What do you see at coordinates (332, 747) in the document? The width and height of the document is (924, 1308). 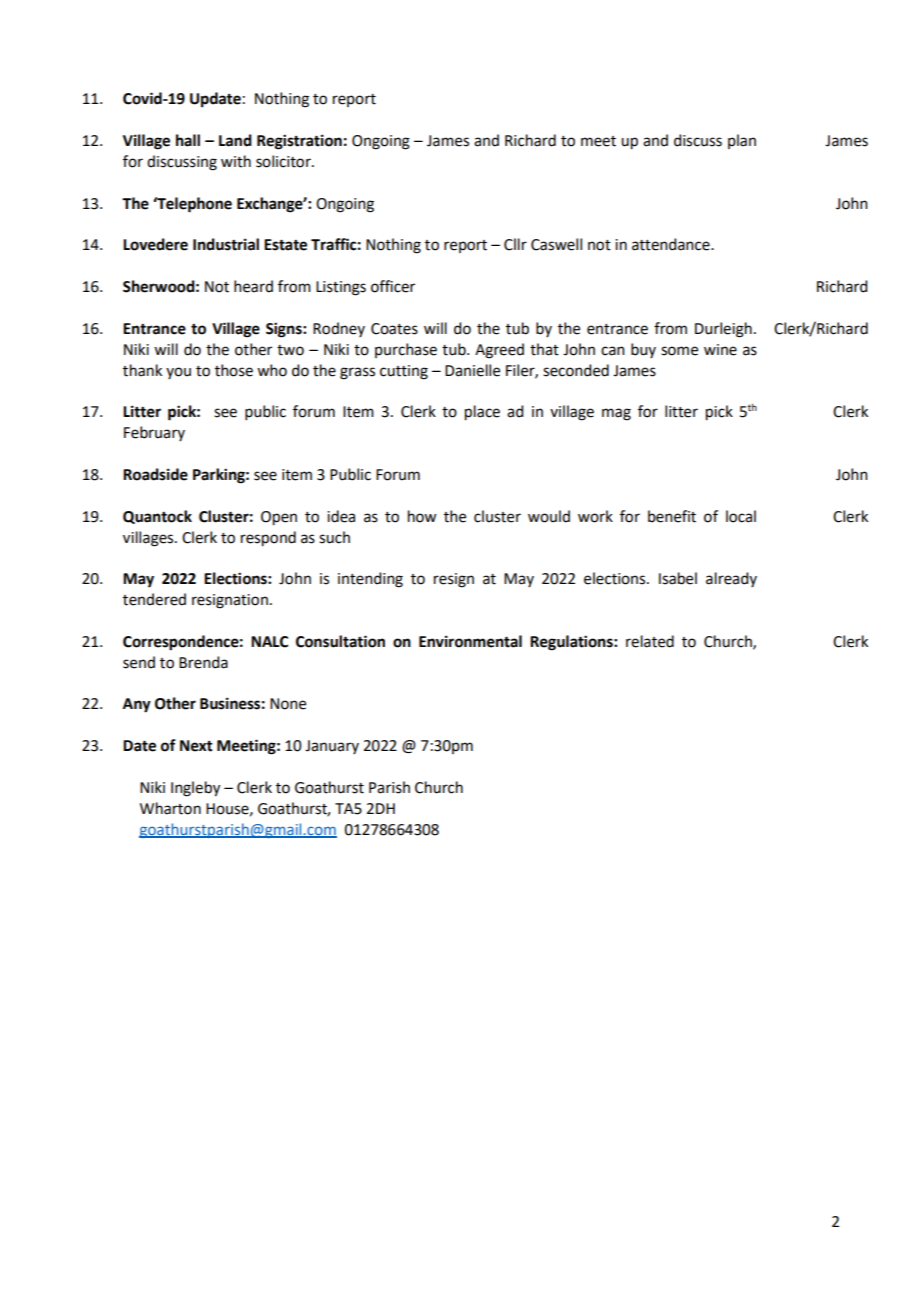 I see `January` at bounding box center [332, 747].
